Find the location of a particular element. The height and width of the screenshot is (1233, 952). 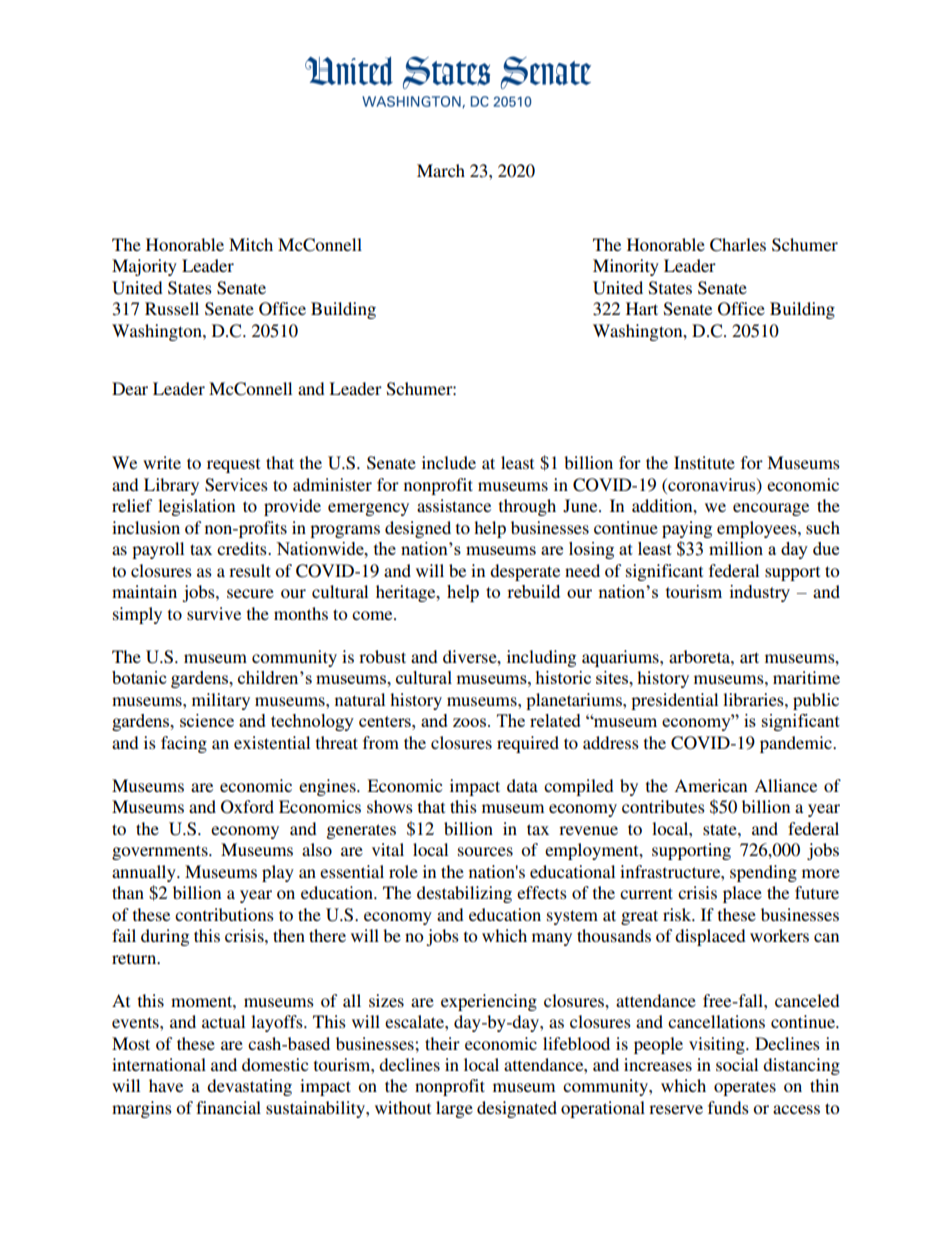

Charles is located at coordinates (738, 245).
